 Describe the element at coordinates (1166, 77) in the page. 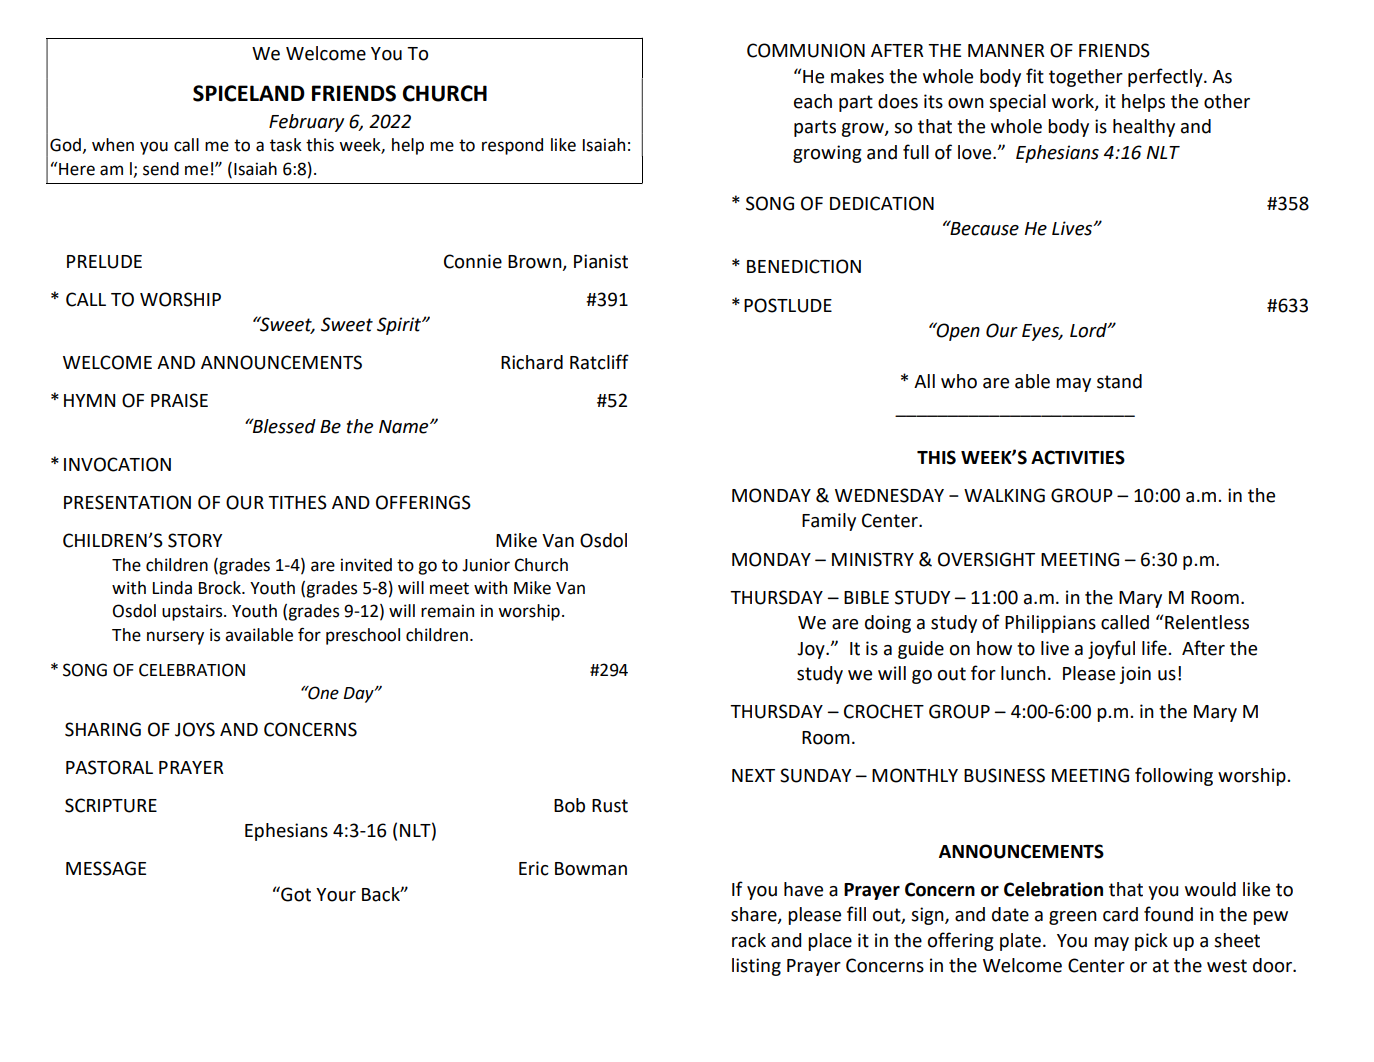

I see `perfectly` at that location.
